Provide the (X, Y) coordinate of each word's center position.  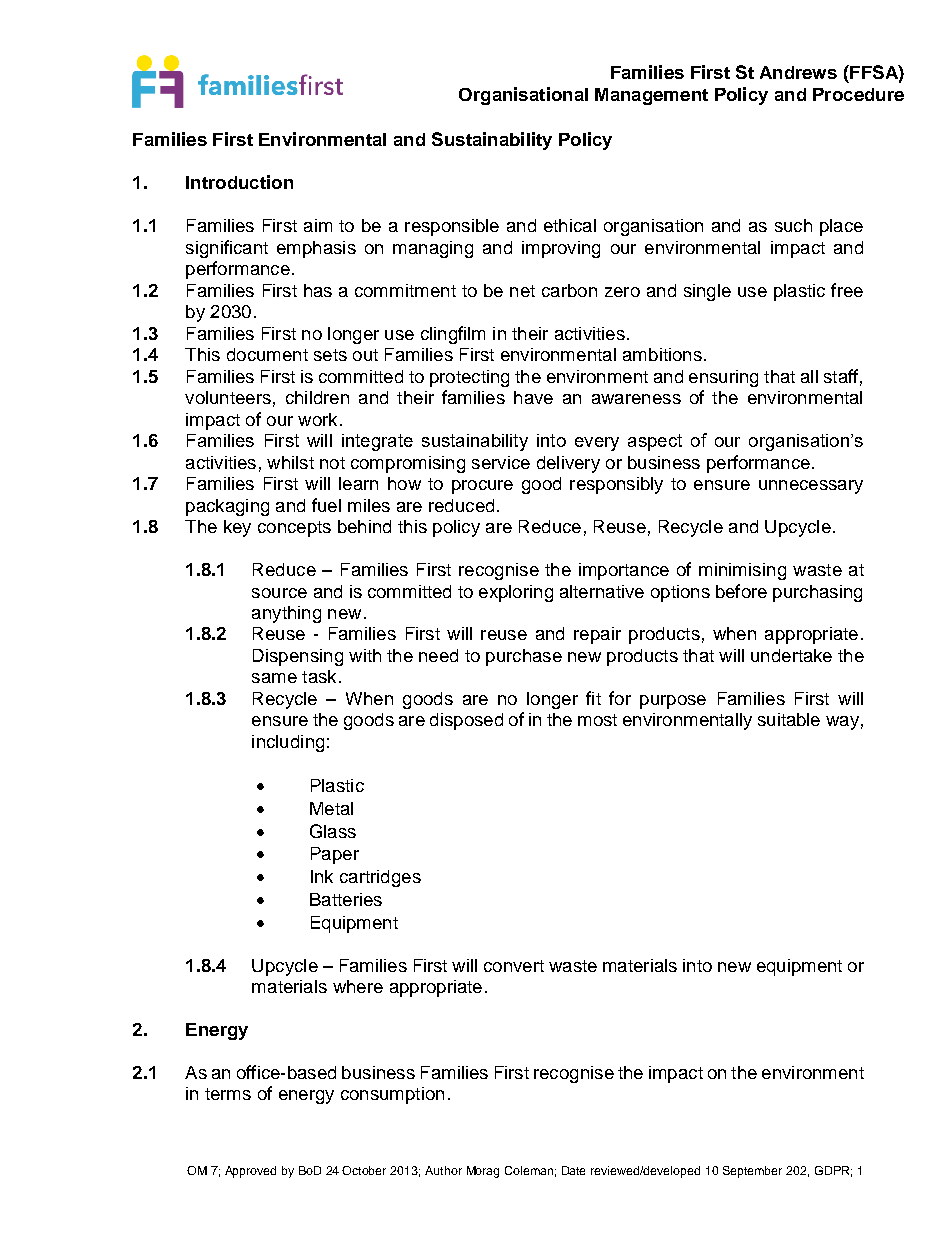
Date (573, 1170)
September (752, 1172)
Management (651, 96)
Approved (250, 1172)
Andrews (798, 72)
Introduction (239, 182)
